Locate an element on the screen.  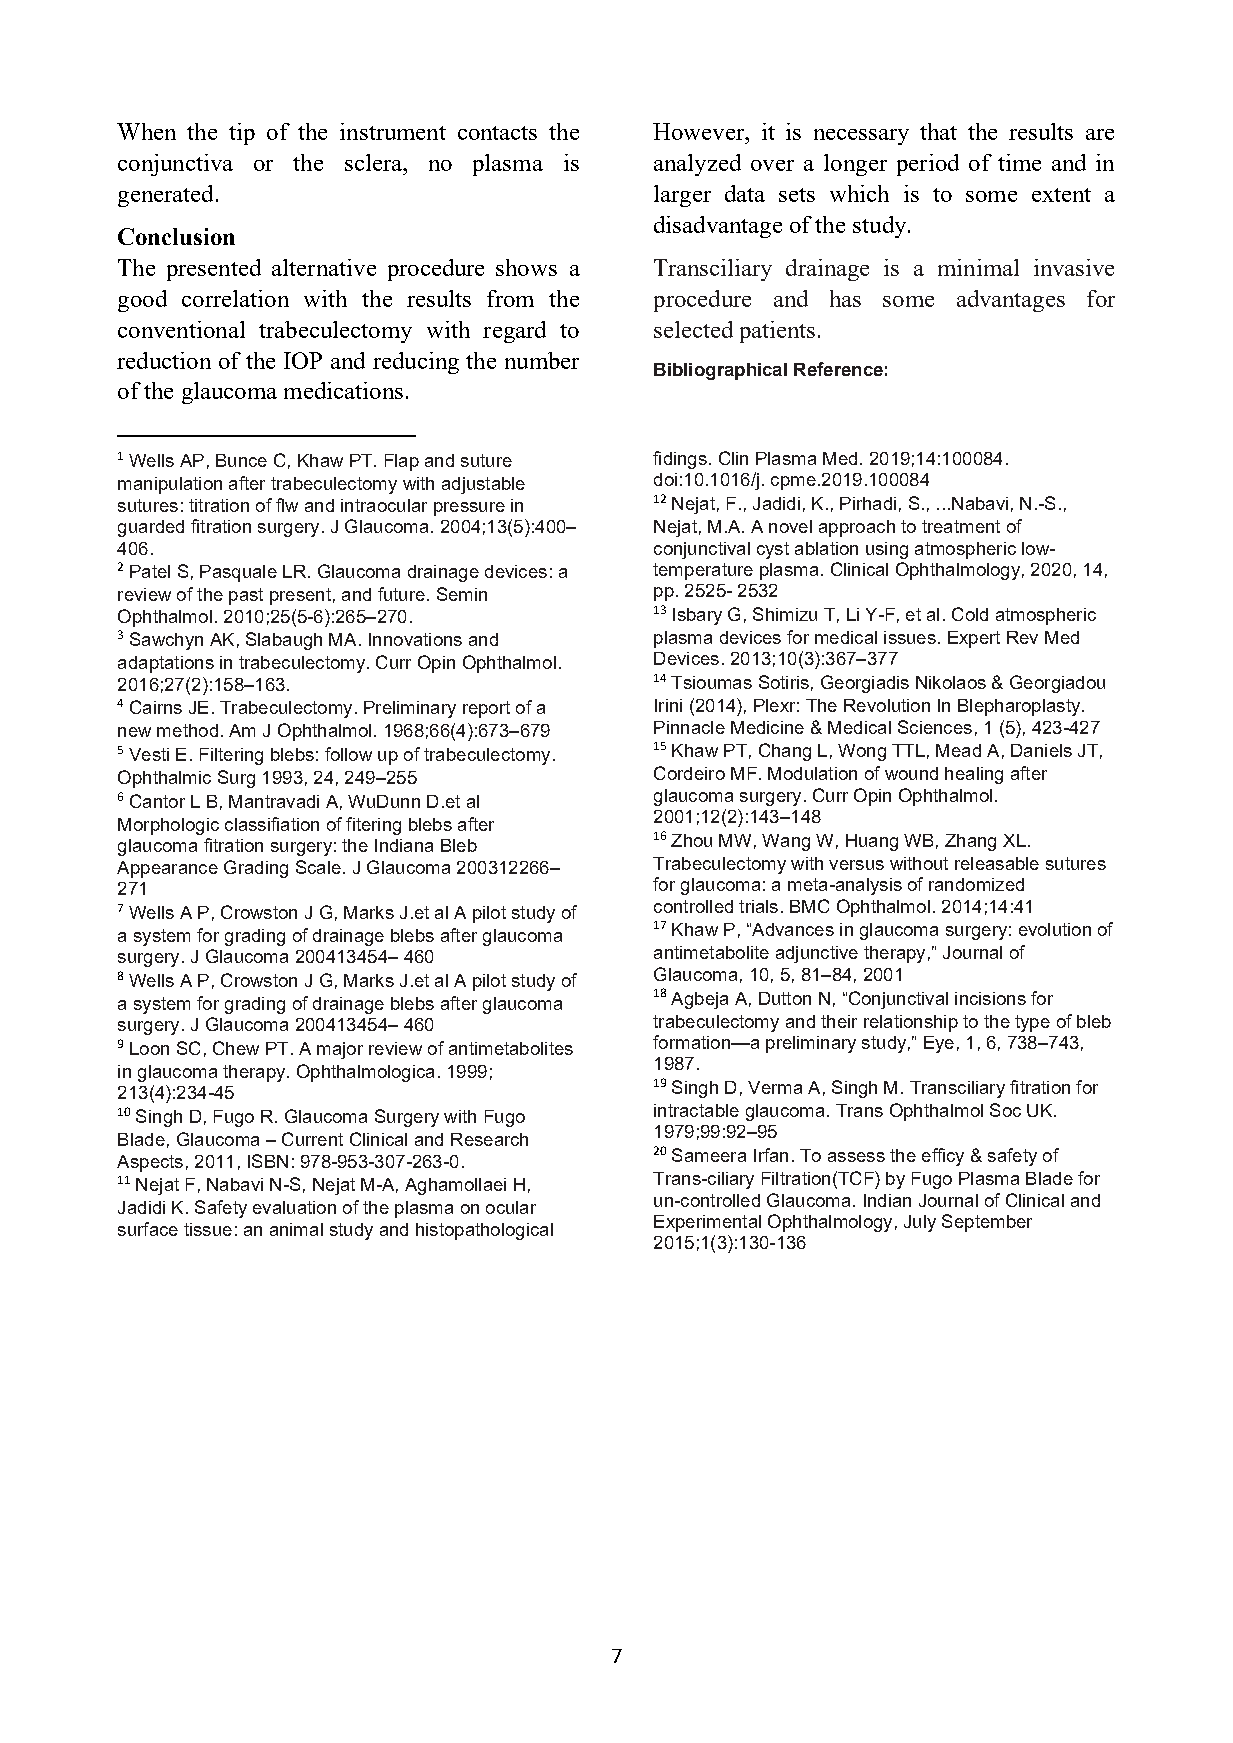
Nikolaos is located at coordinates (951, 682).
